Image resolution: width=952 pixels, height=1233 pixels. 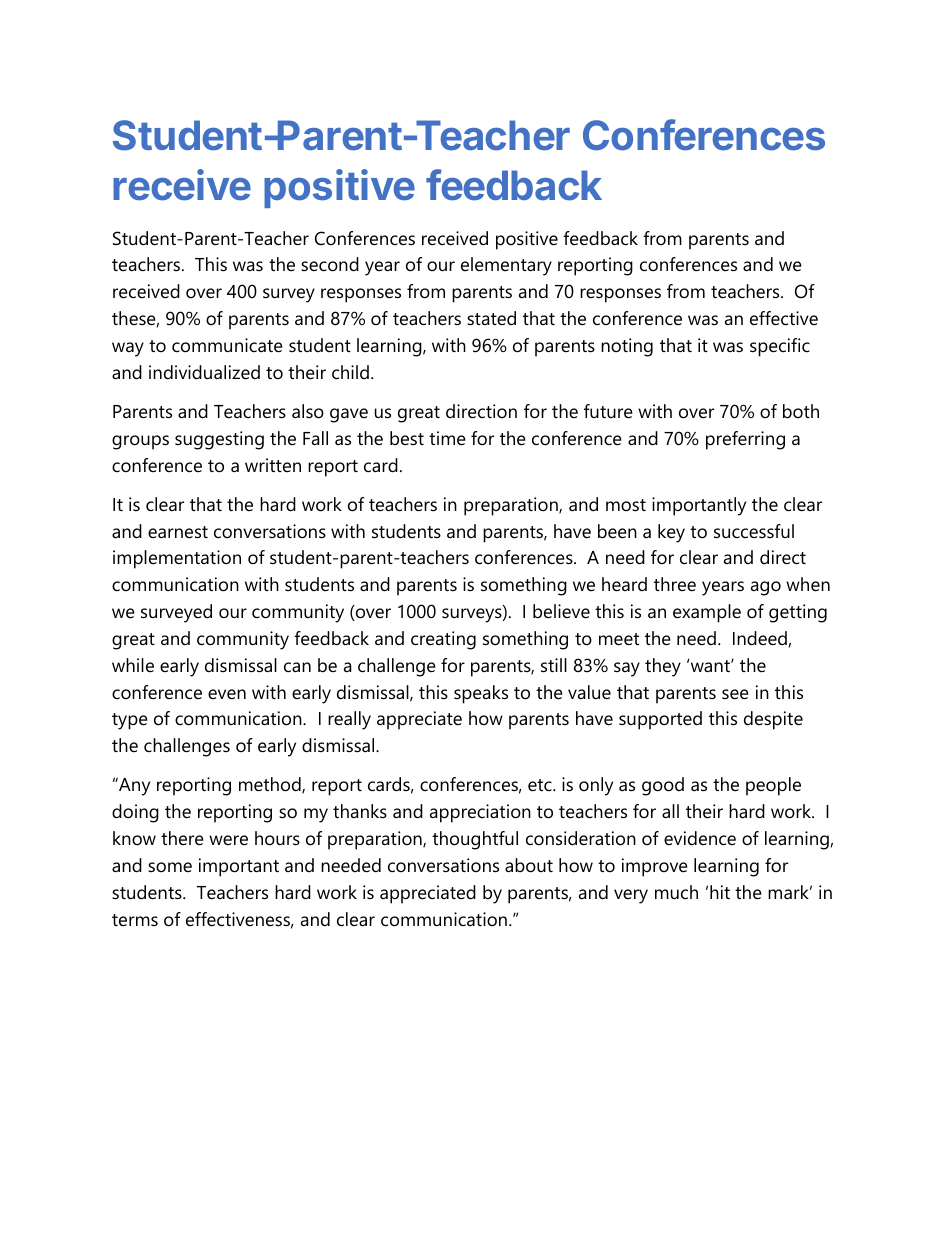 What do you see at coordinates (529, 865) in the screenshot?
I see `about` at bounding box center [529, 865].
